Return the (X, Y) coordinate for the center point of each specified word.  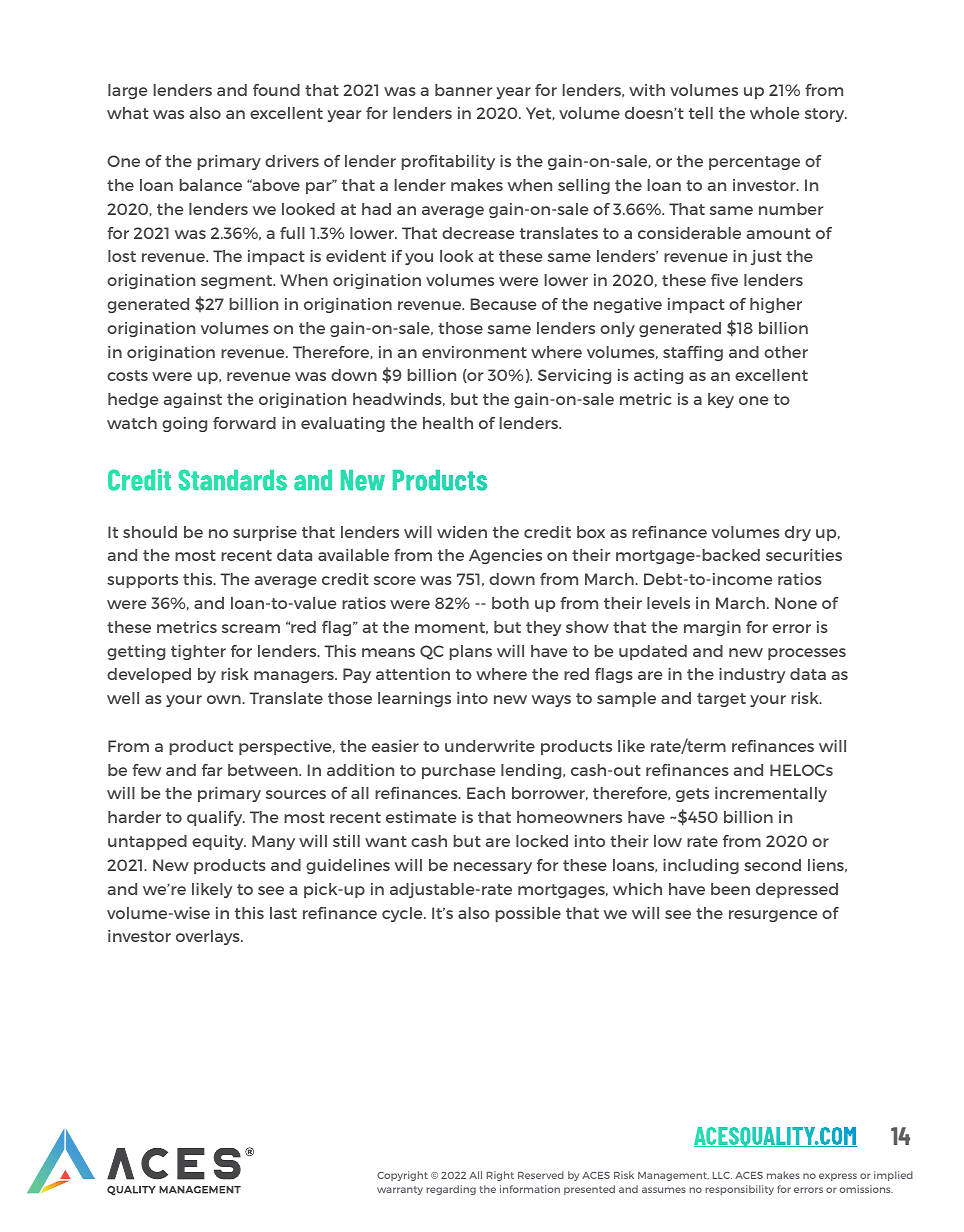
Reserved (541, 1175)
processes (807, 654)
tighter (198, 652)
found (276, 90)
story (826, 115)
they (543, 628)
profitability (448, 162)
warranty (400, 1190)
